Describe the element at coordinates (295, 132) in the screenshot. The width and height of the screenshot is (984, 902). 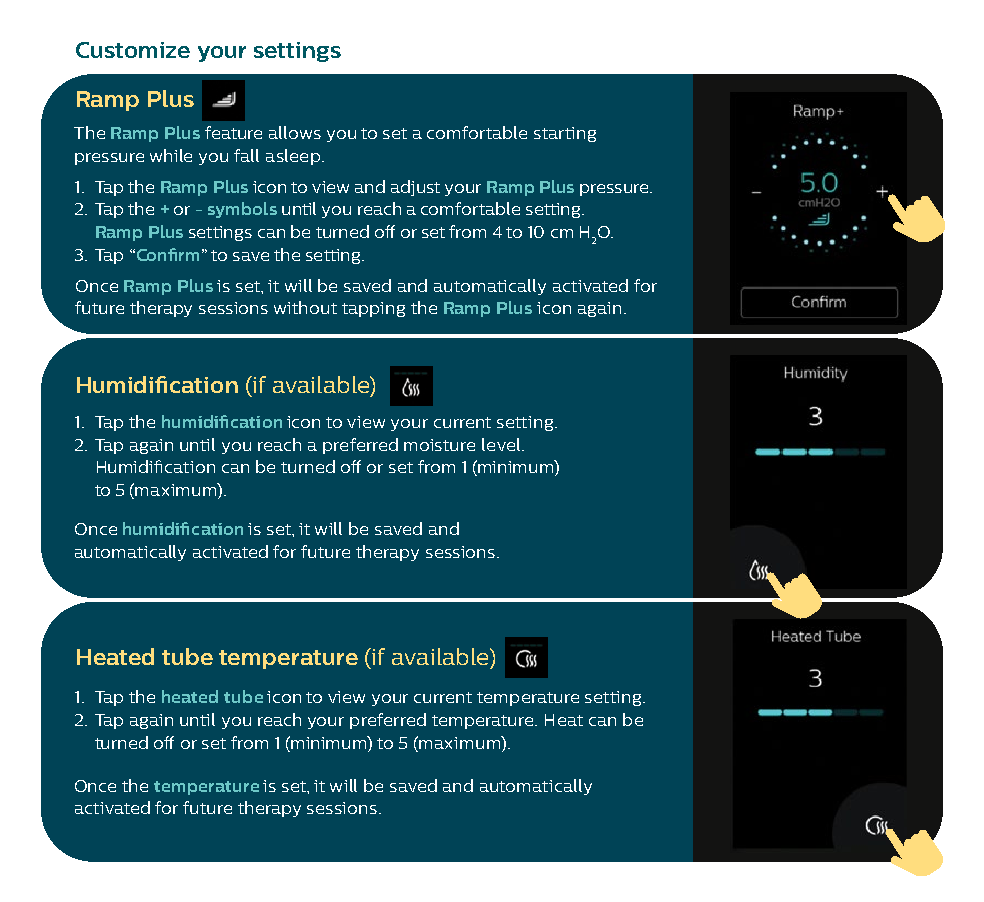
I see `allows` at that location.
